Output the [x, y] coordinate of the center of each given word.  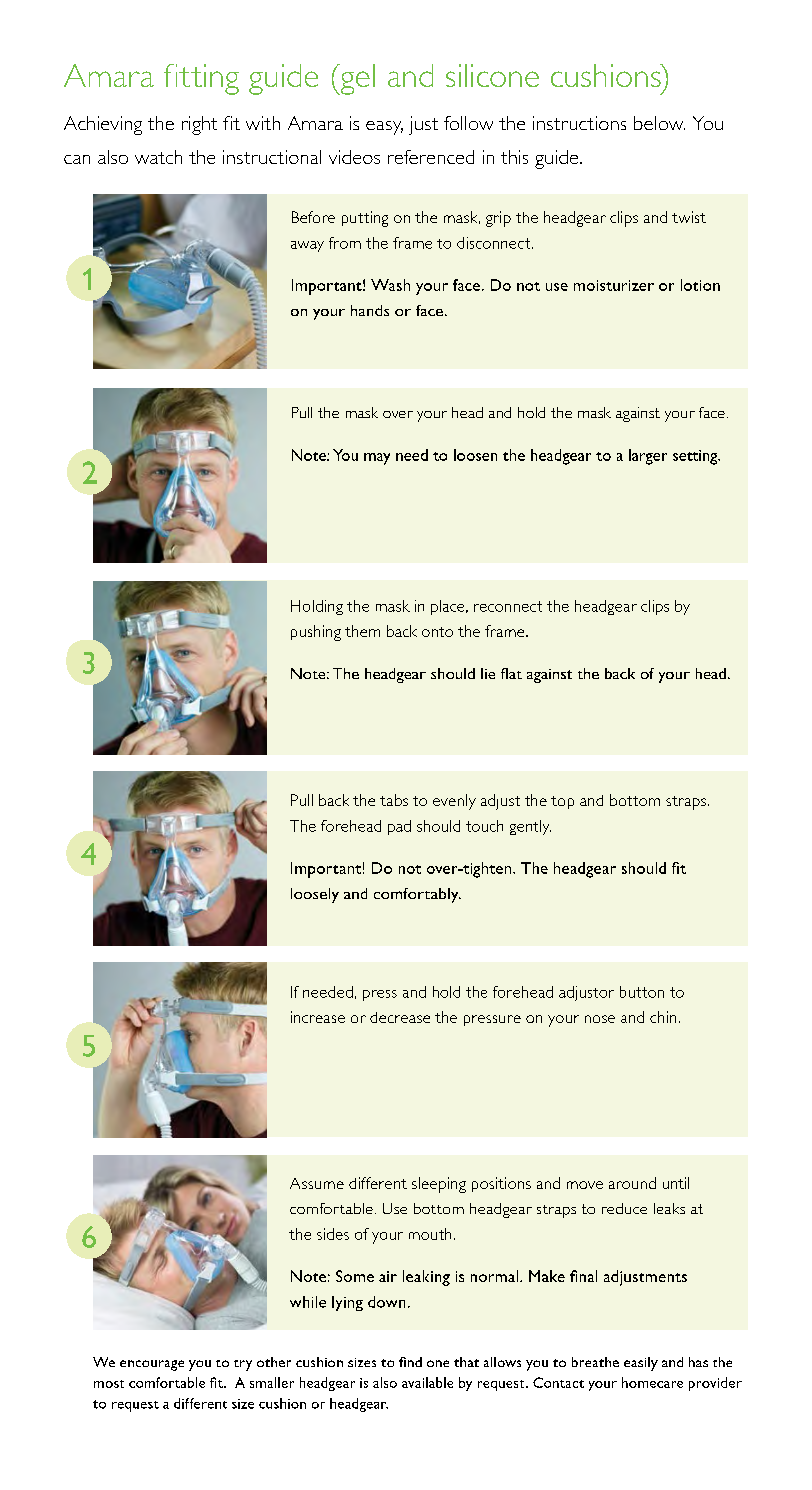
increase [318, 1017]
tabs [394, 800]
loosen [475, 455]
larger [648, 457]
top [562, 802]
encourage [152, 1365]
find [410, 1362]
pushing [316, 633]
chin [663, 1017]
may [377, 459]
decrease [400, 1017]
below [659, 123]
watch [158, 157]
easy [384, 128]
